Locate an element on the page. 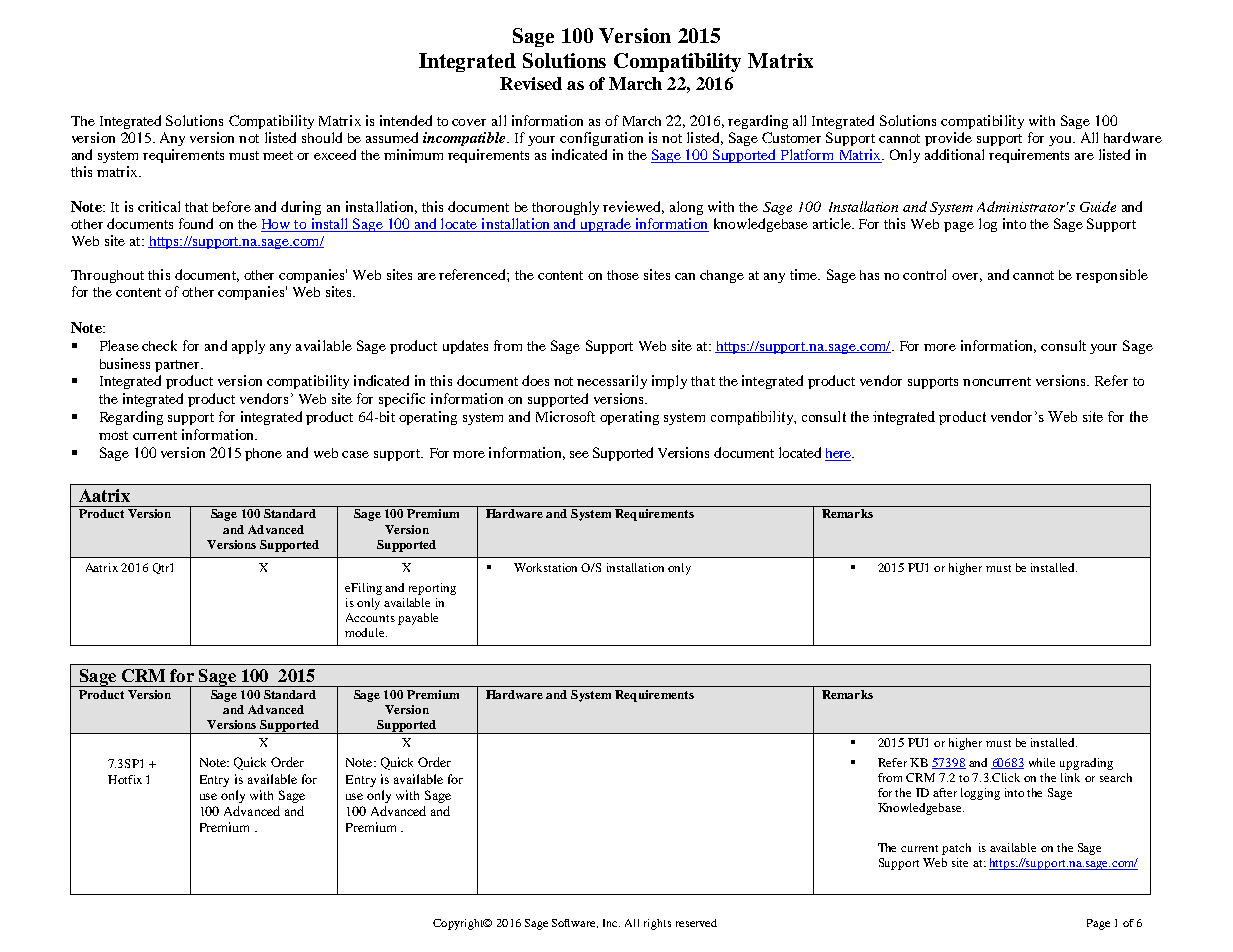 This document has width=1233, height=952. should is located at coordinates (322, 137).
